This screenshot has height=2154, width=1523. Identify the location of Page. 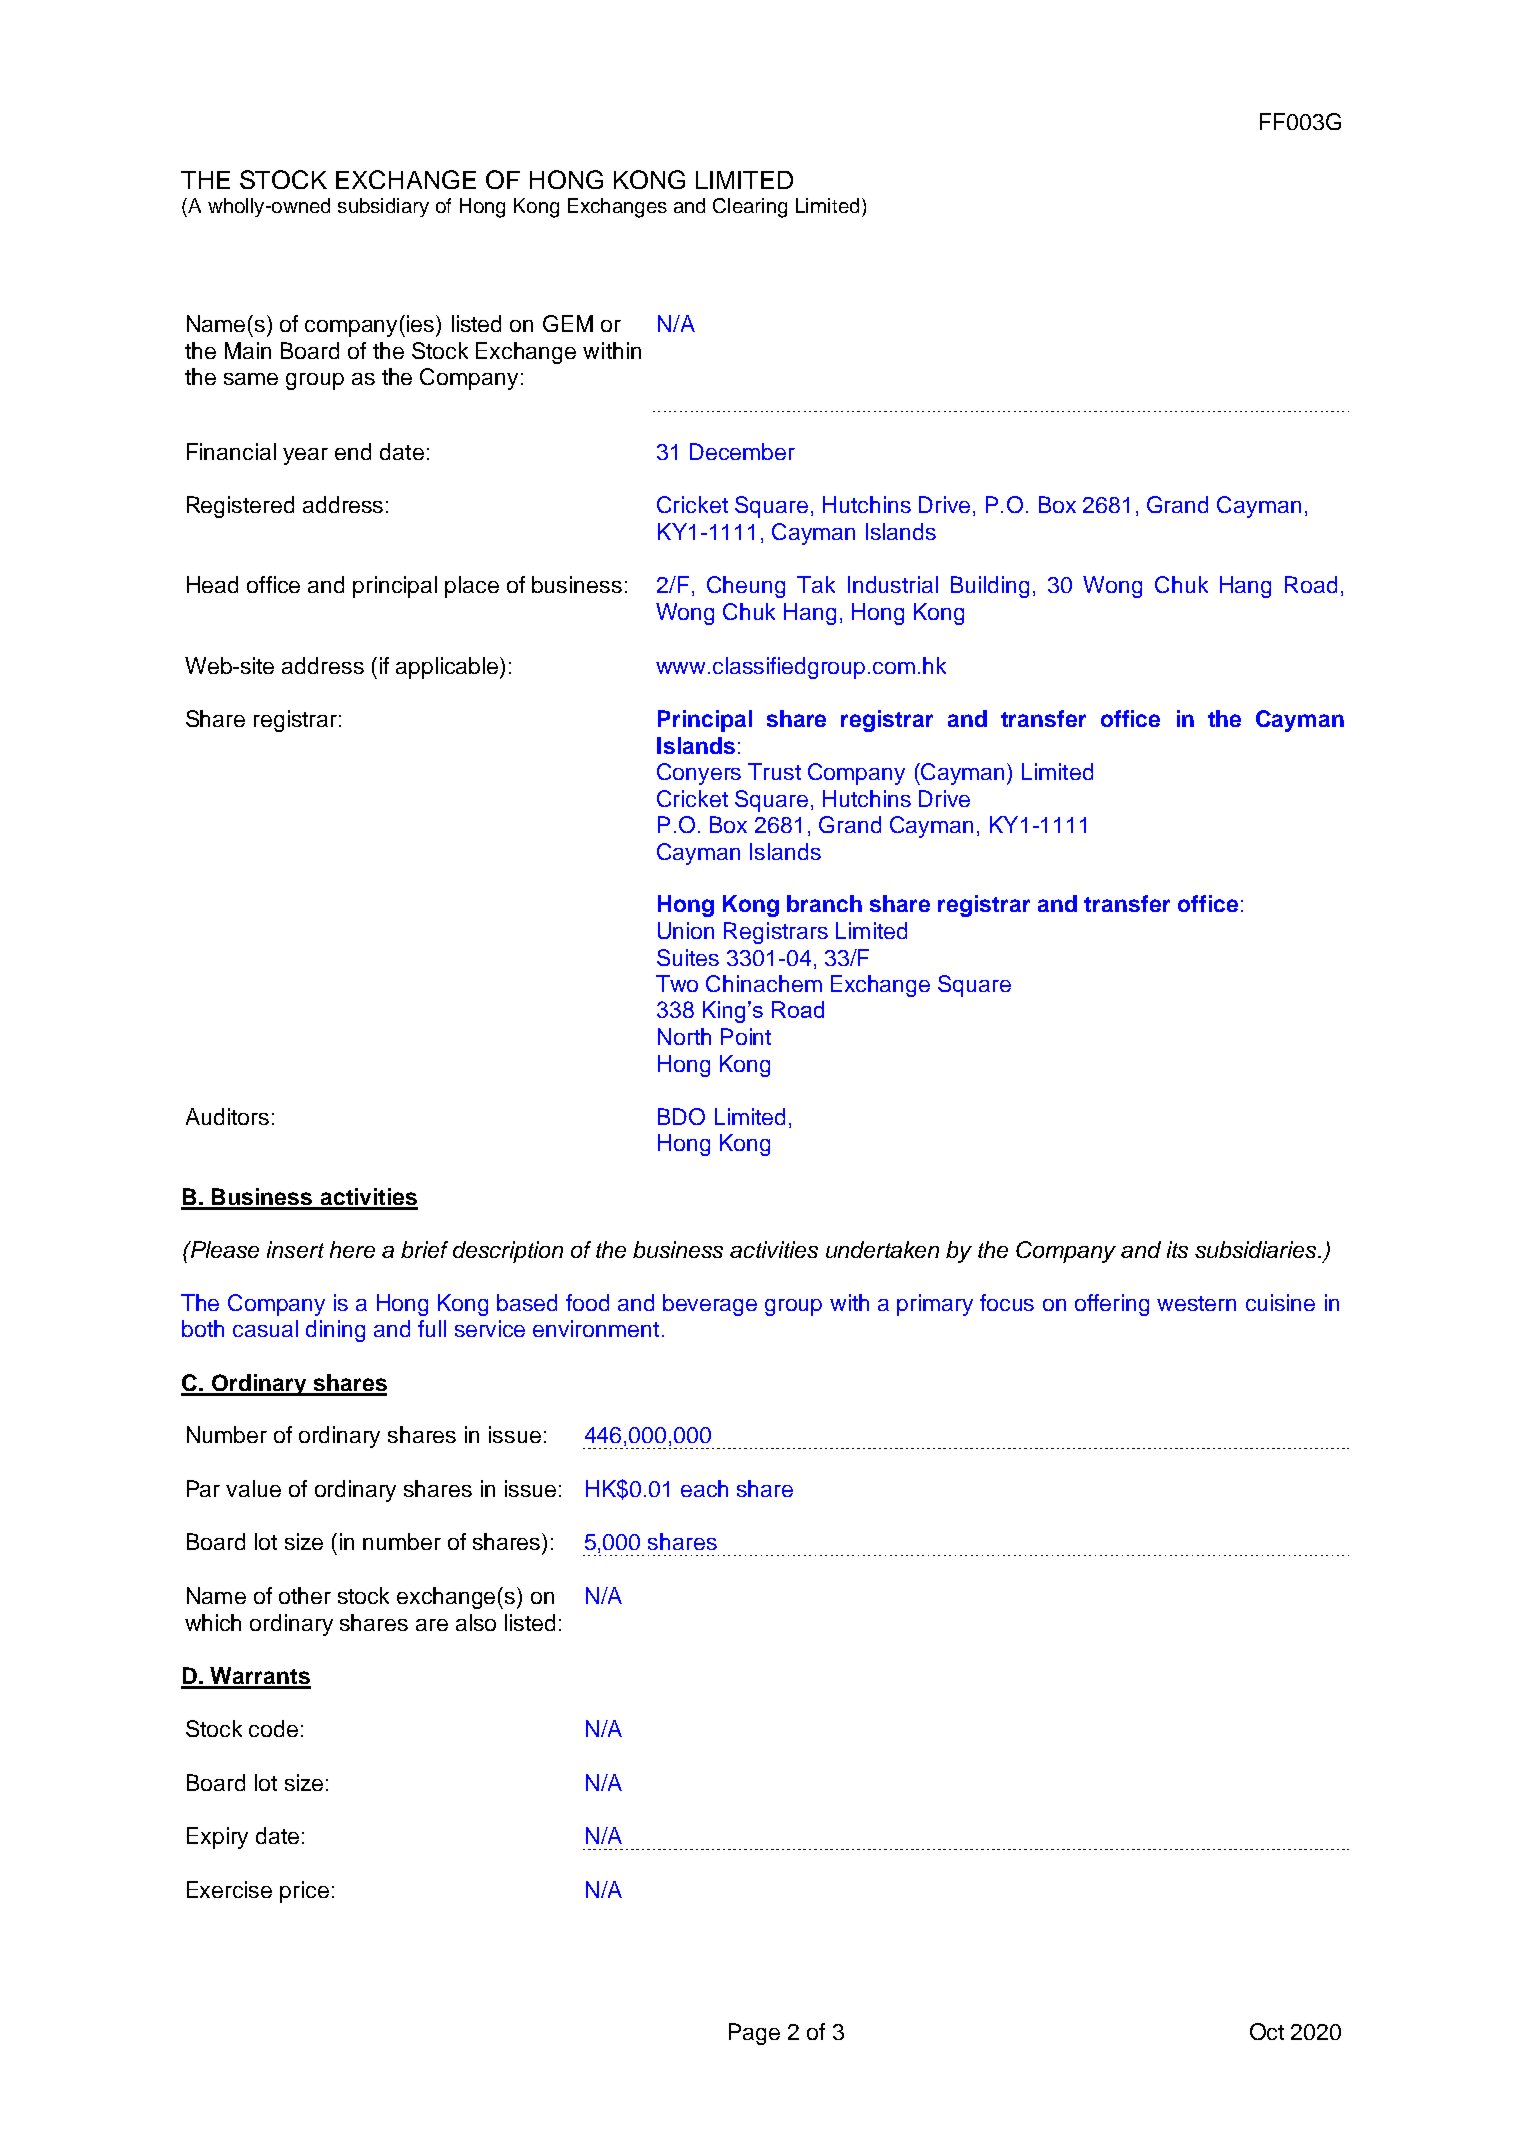
(754, 2034).
